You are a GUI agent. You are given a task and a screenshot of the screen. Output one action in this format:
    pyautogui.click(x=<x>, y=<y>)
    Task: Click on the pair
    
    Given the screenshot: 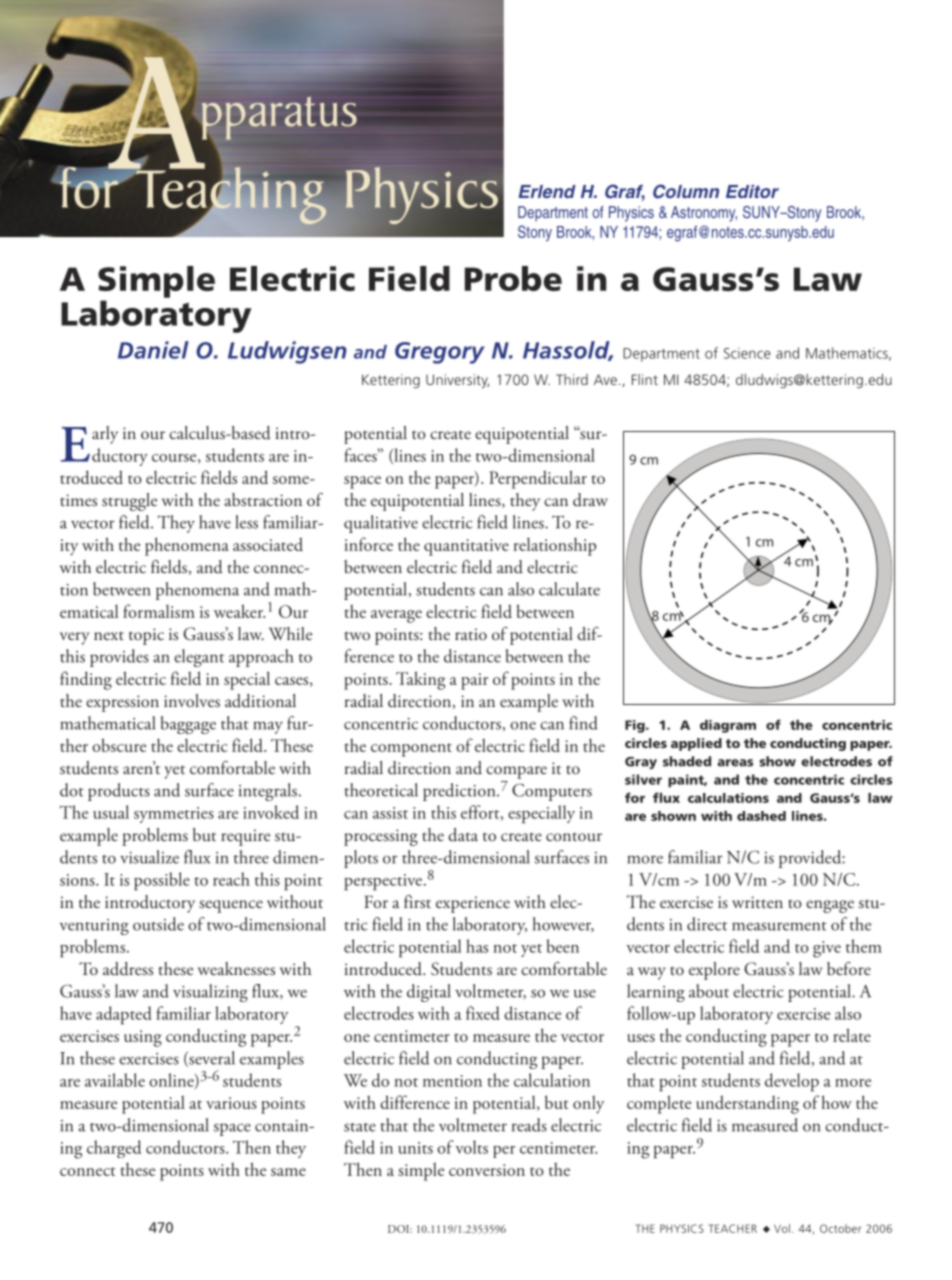 What is the action you would take?
    pyautogui.click(x=474, y=681)
